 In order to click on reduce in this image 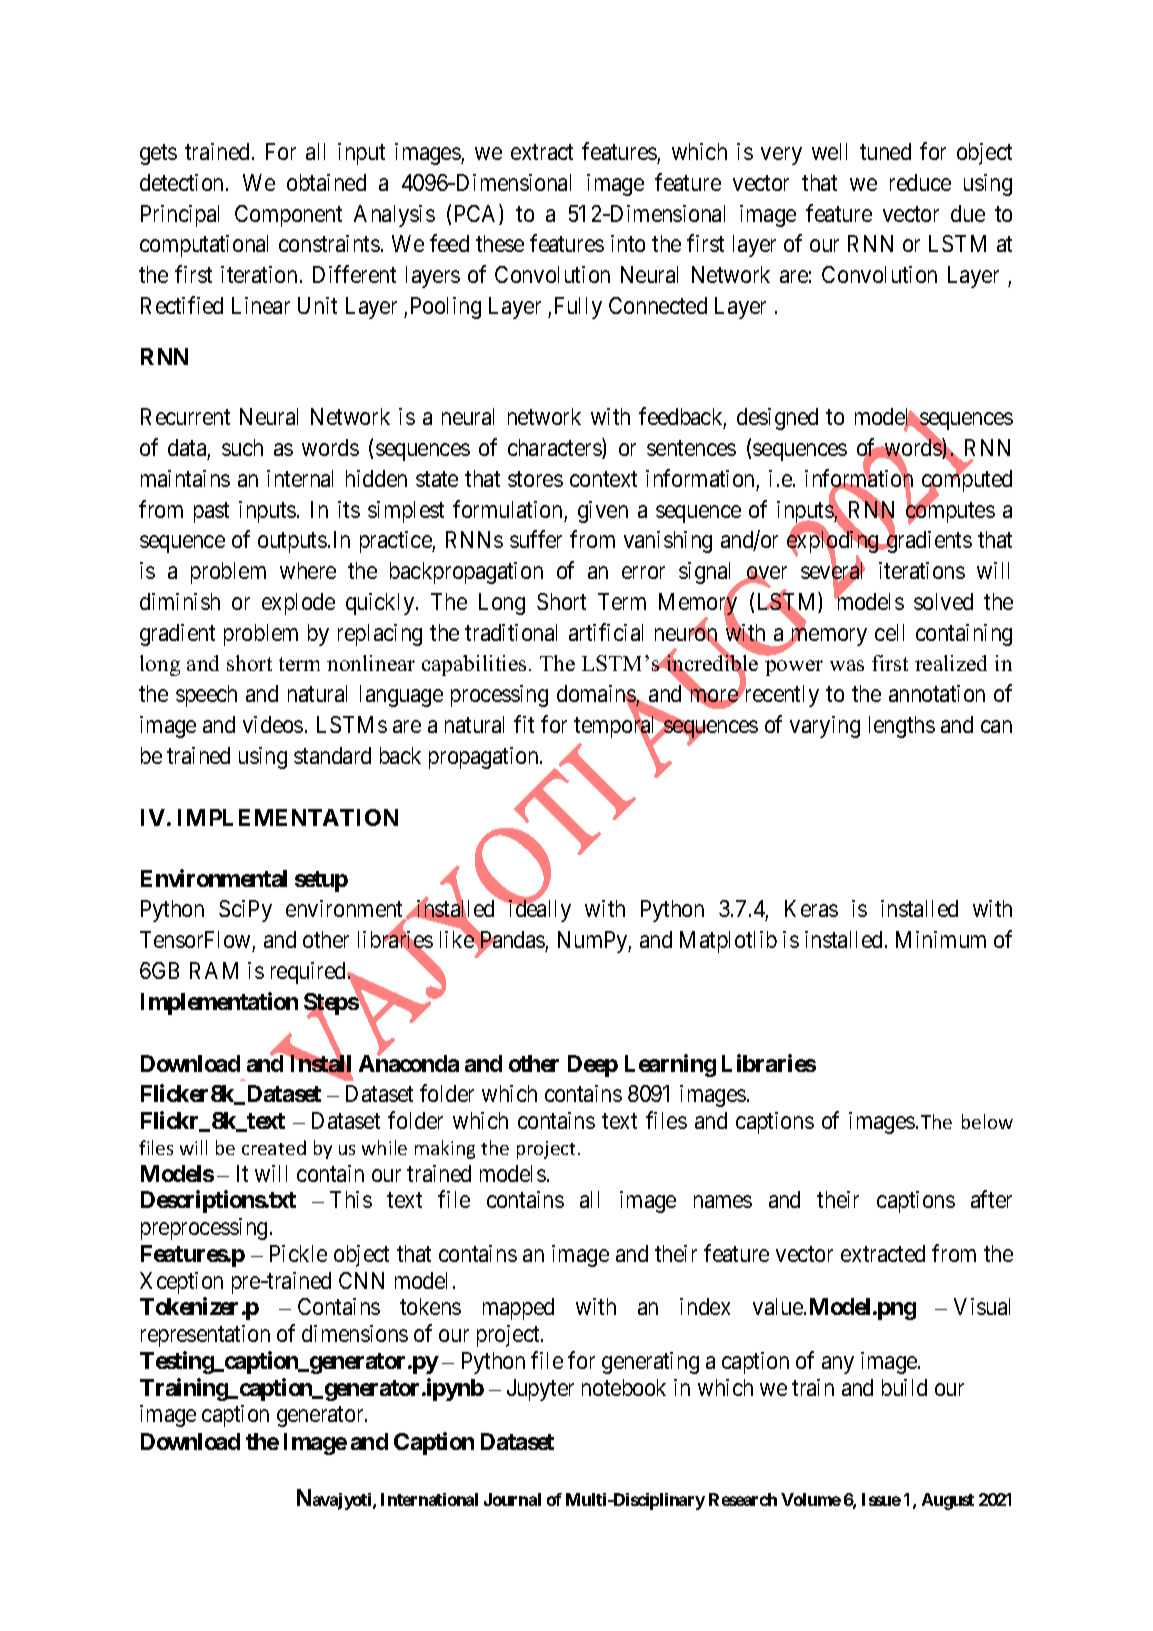, I will do `click(920, 182)`.
